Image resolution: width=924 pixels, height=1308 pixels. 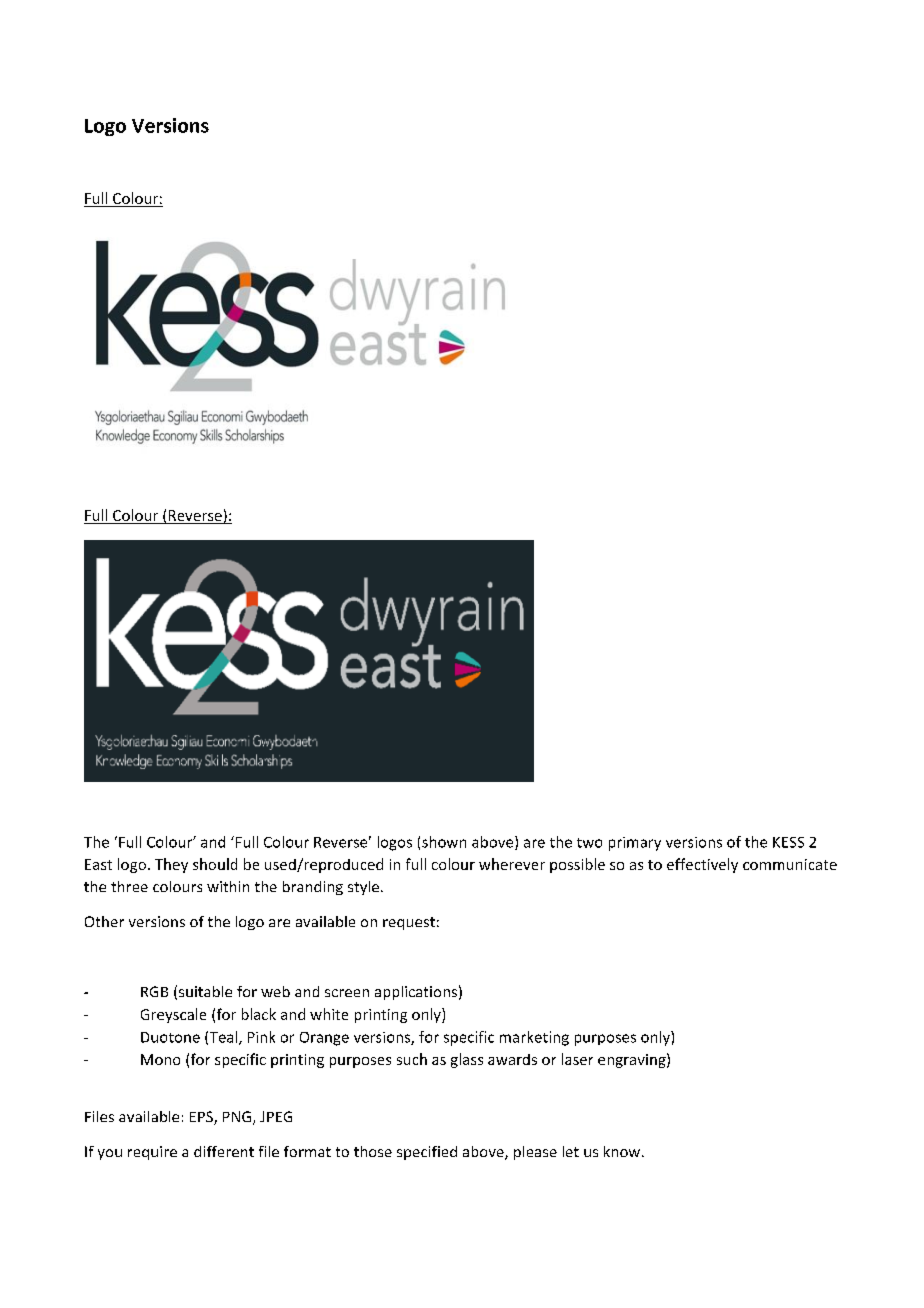 I want to click on laser, so click(x=577, y=1059).
